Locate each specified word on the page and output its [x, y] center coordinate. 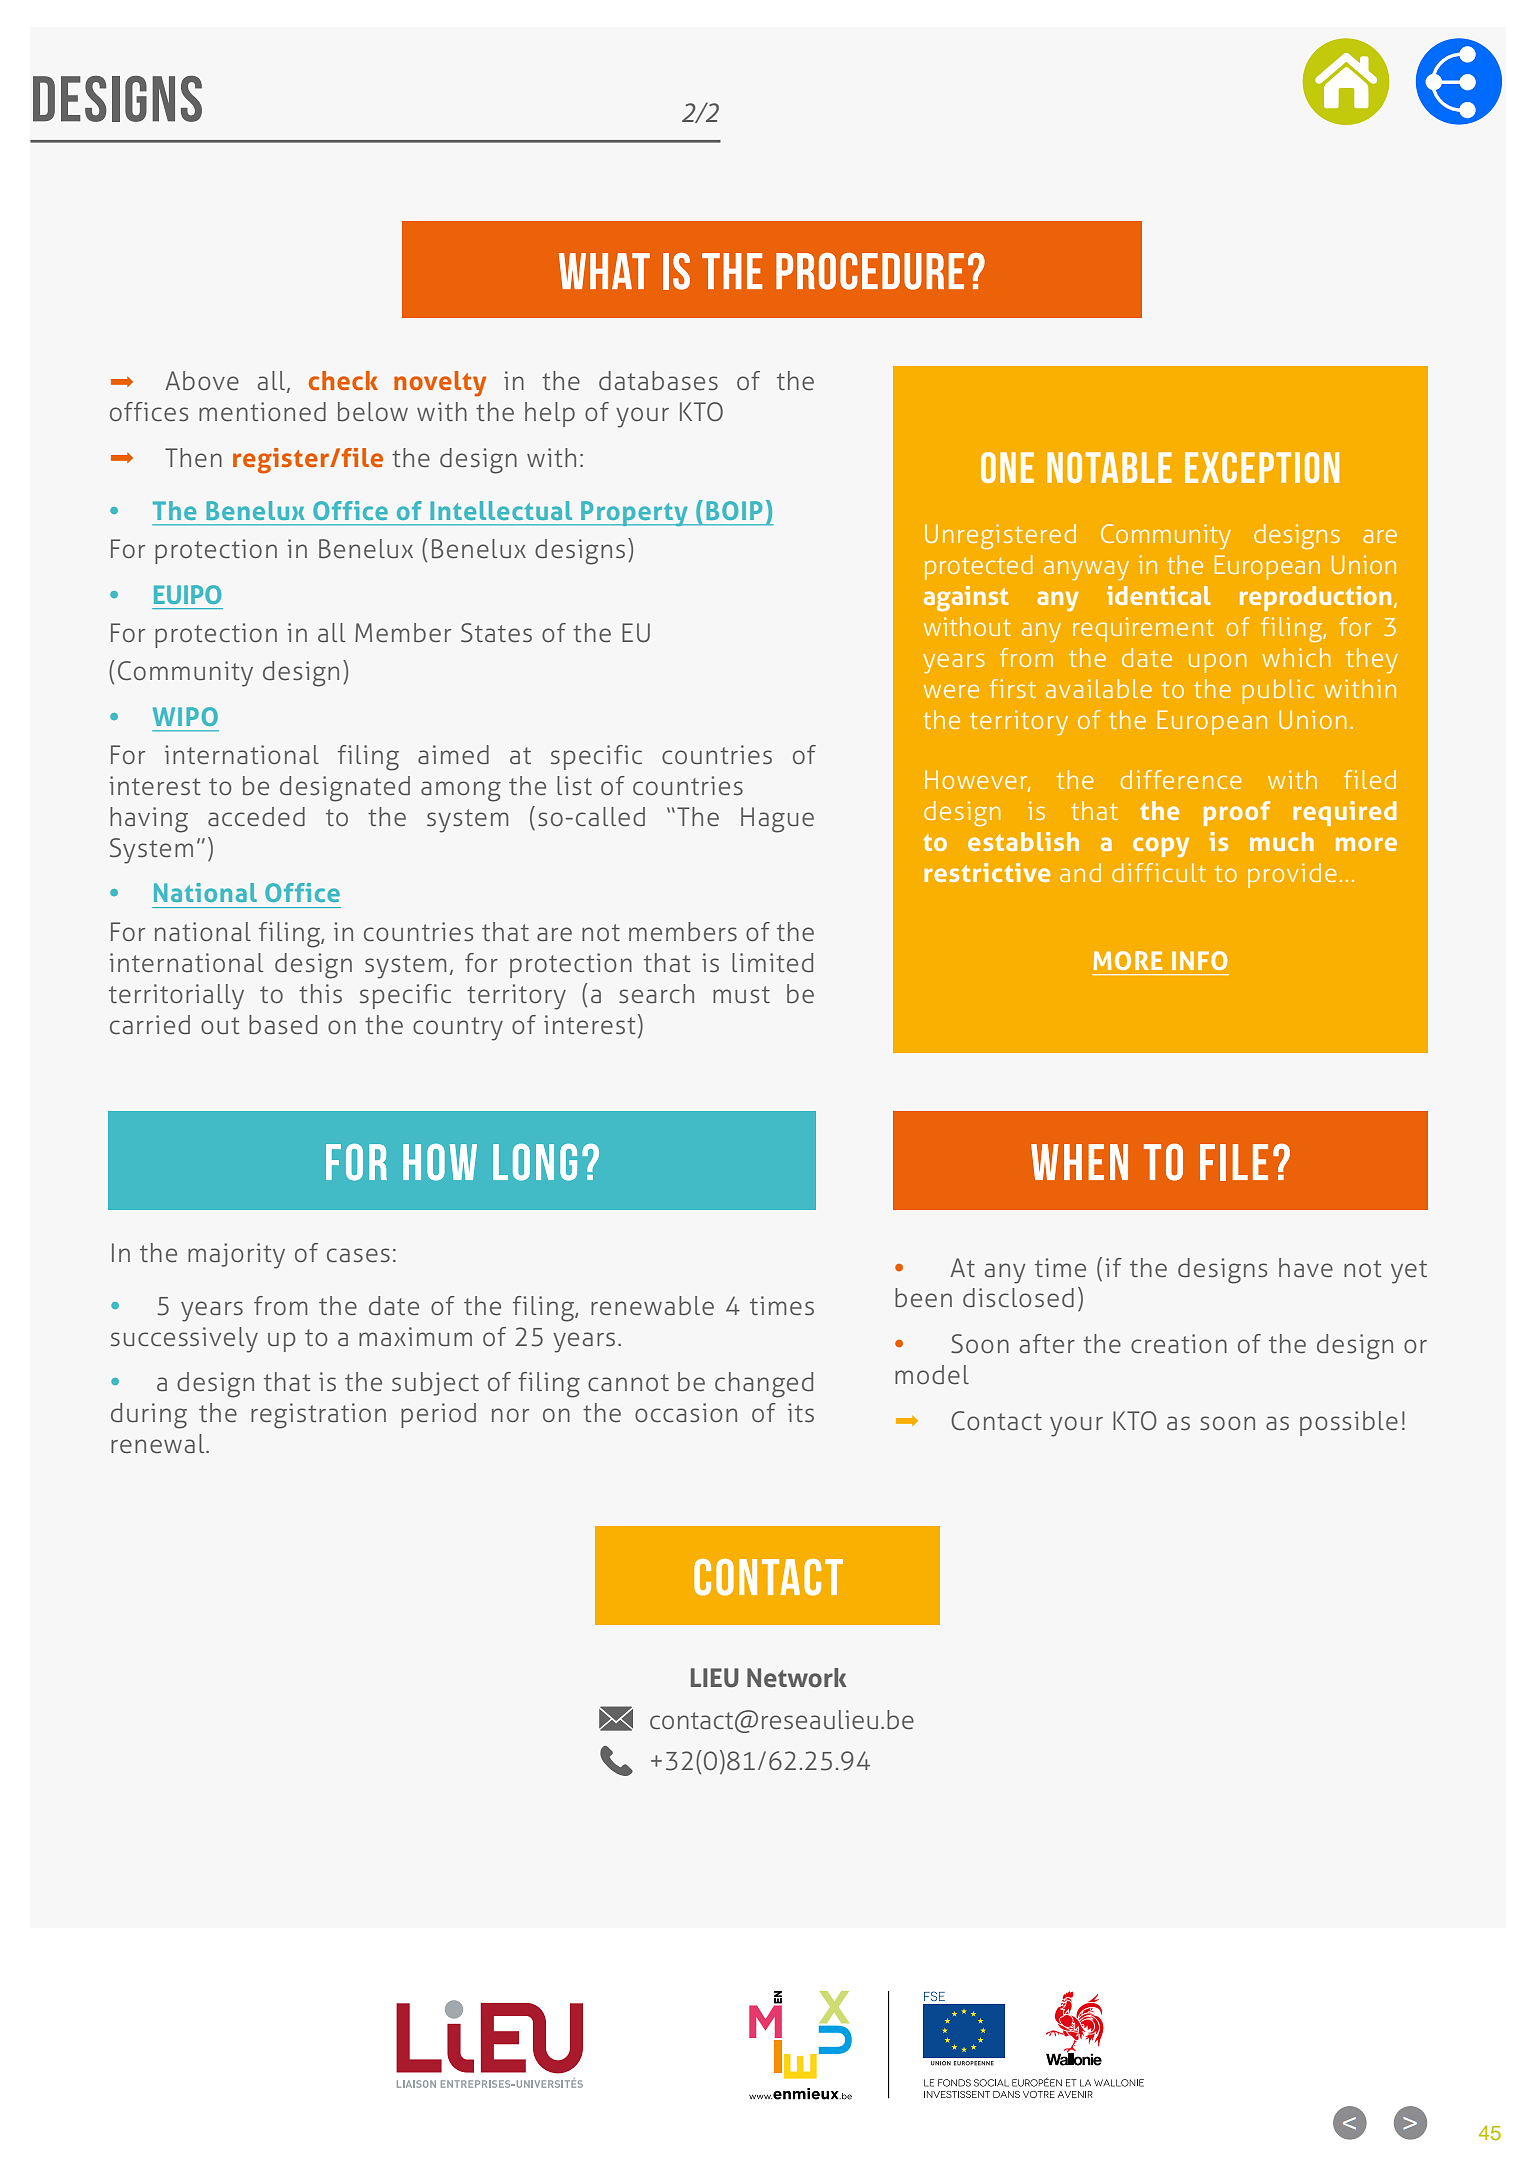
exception [1262, 467]
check [343, 380]
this [320, 994]
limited [772, 963]
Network [797, 1678]
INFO [1200, 960]
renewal [159, 1444]
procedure [870, 271]
